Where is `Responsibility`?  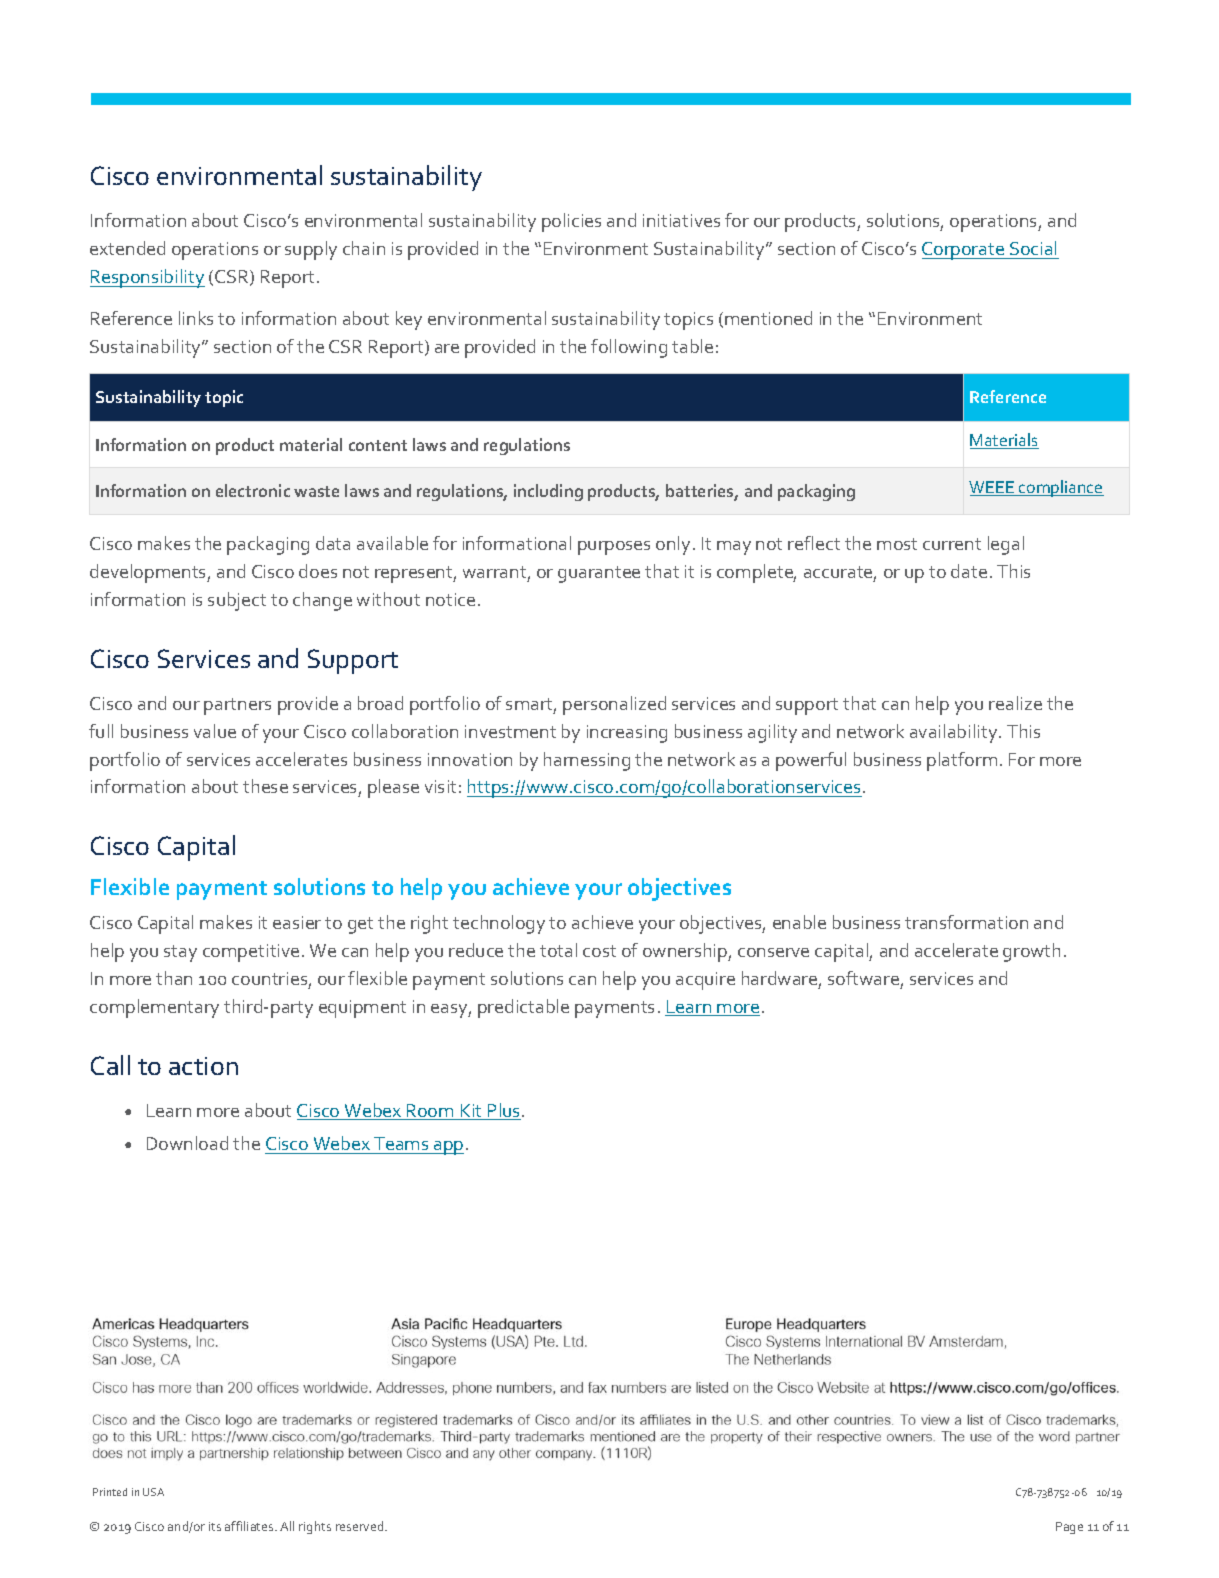
Responsibility is located at coordinates (147, 278).
